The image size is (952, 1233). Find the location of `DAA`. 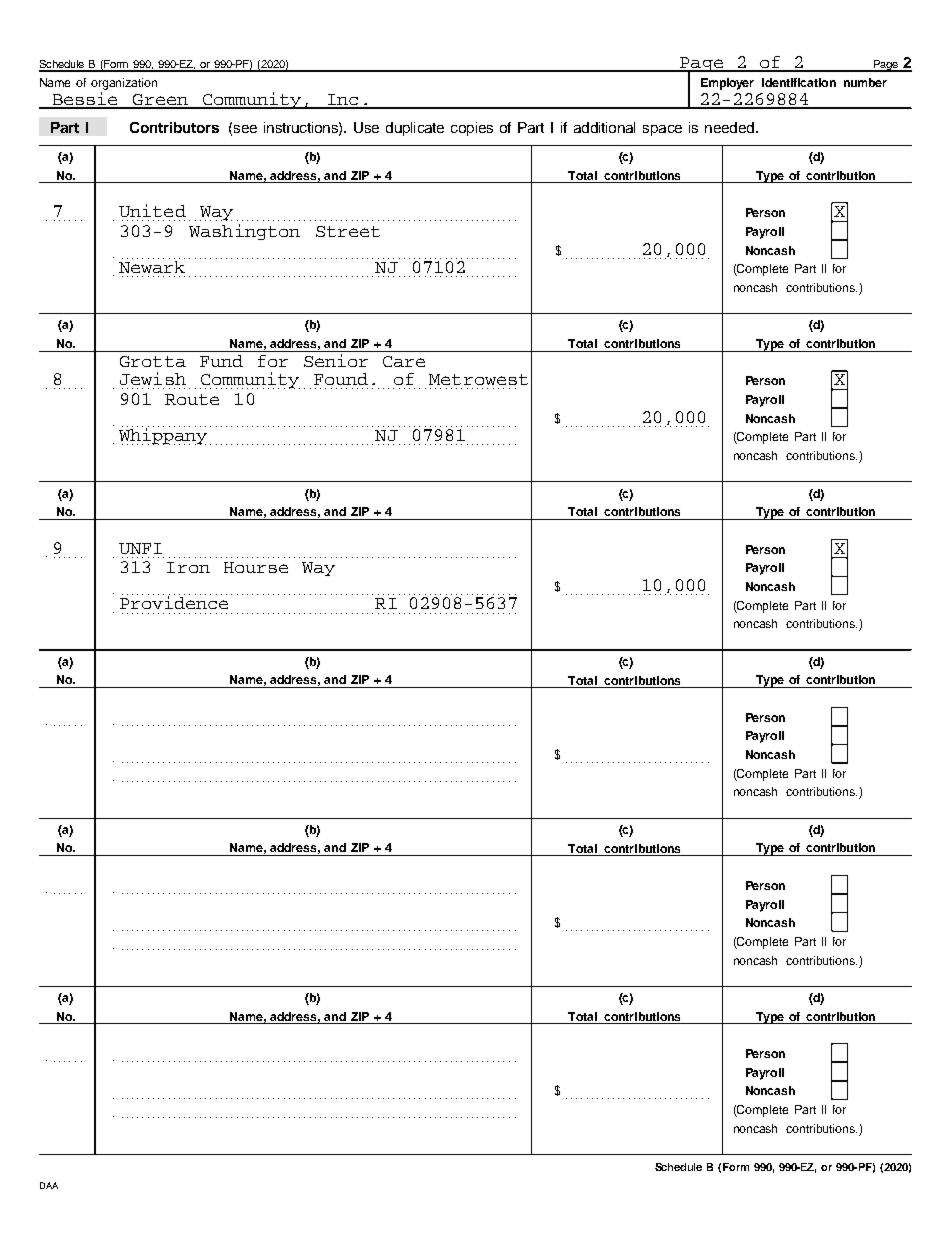

DAA is located at coordinates (49, 1185).
